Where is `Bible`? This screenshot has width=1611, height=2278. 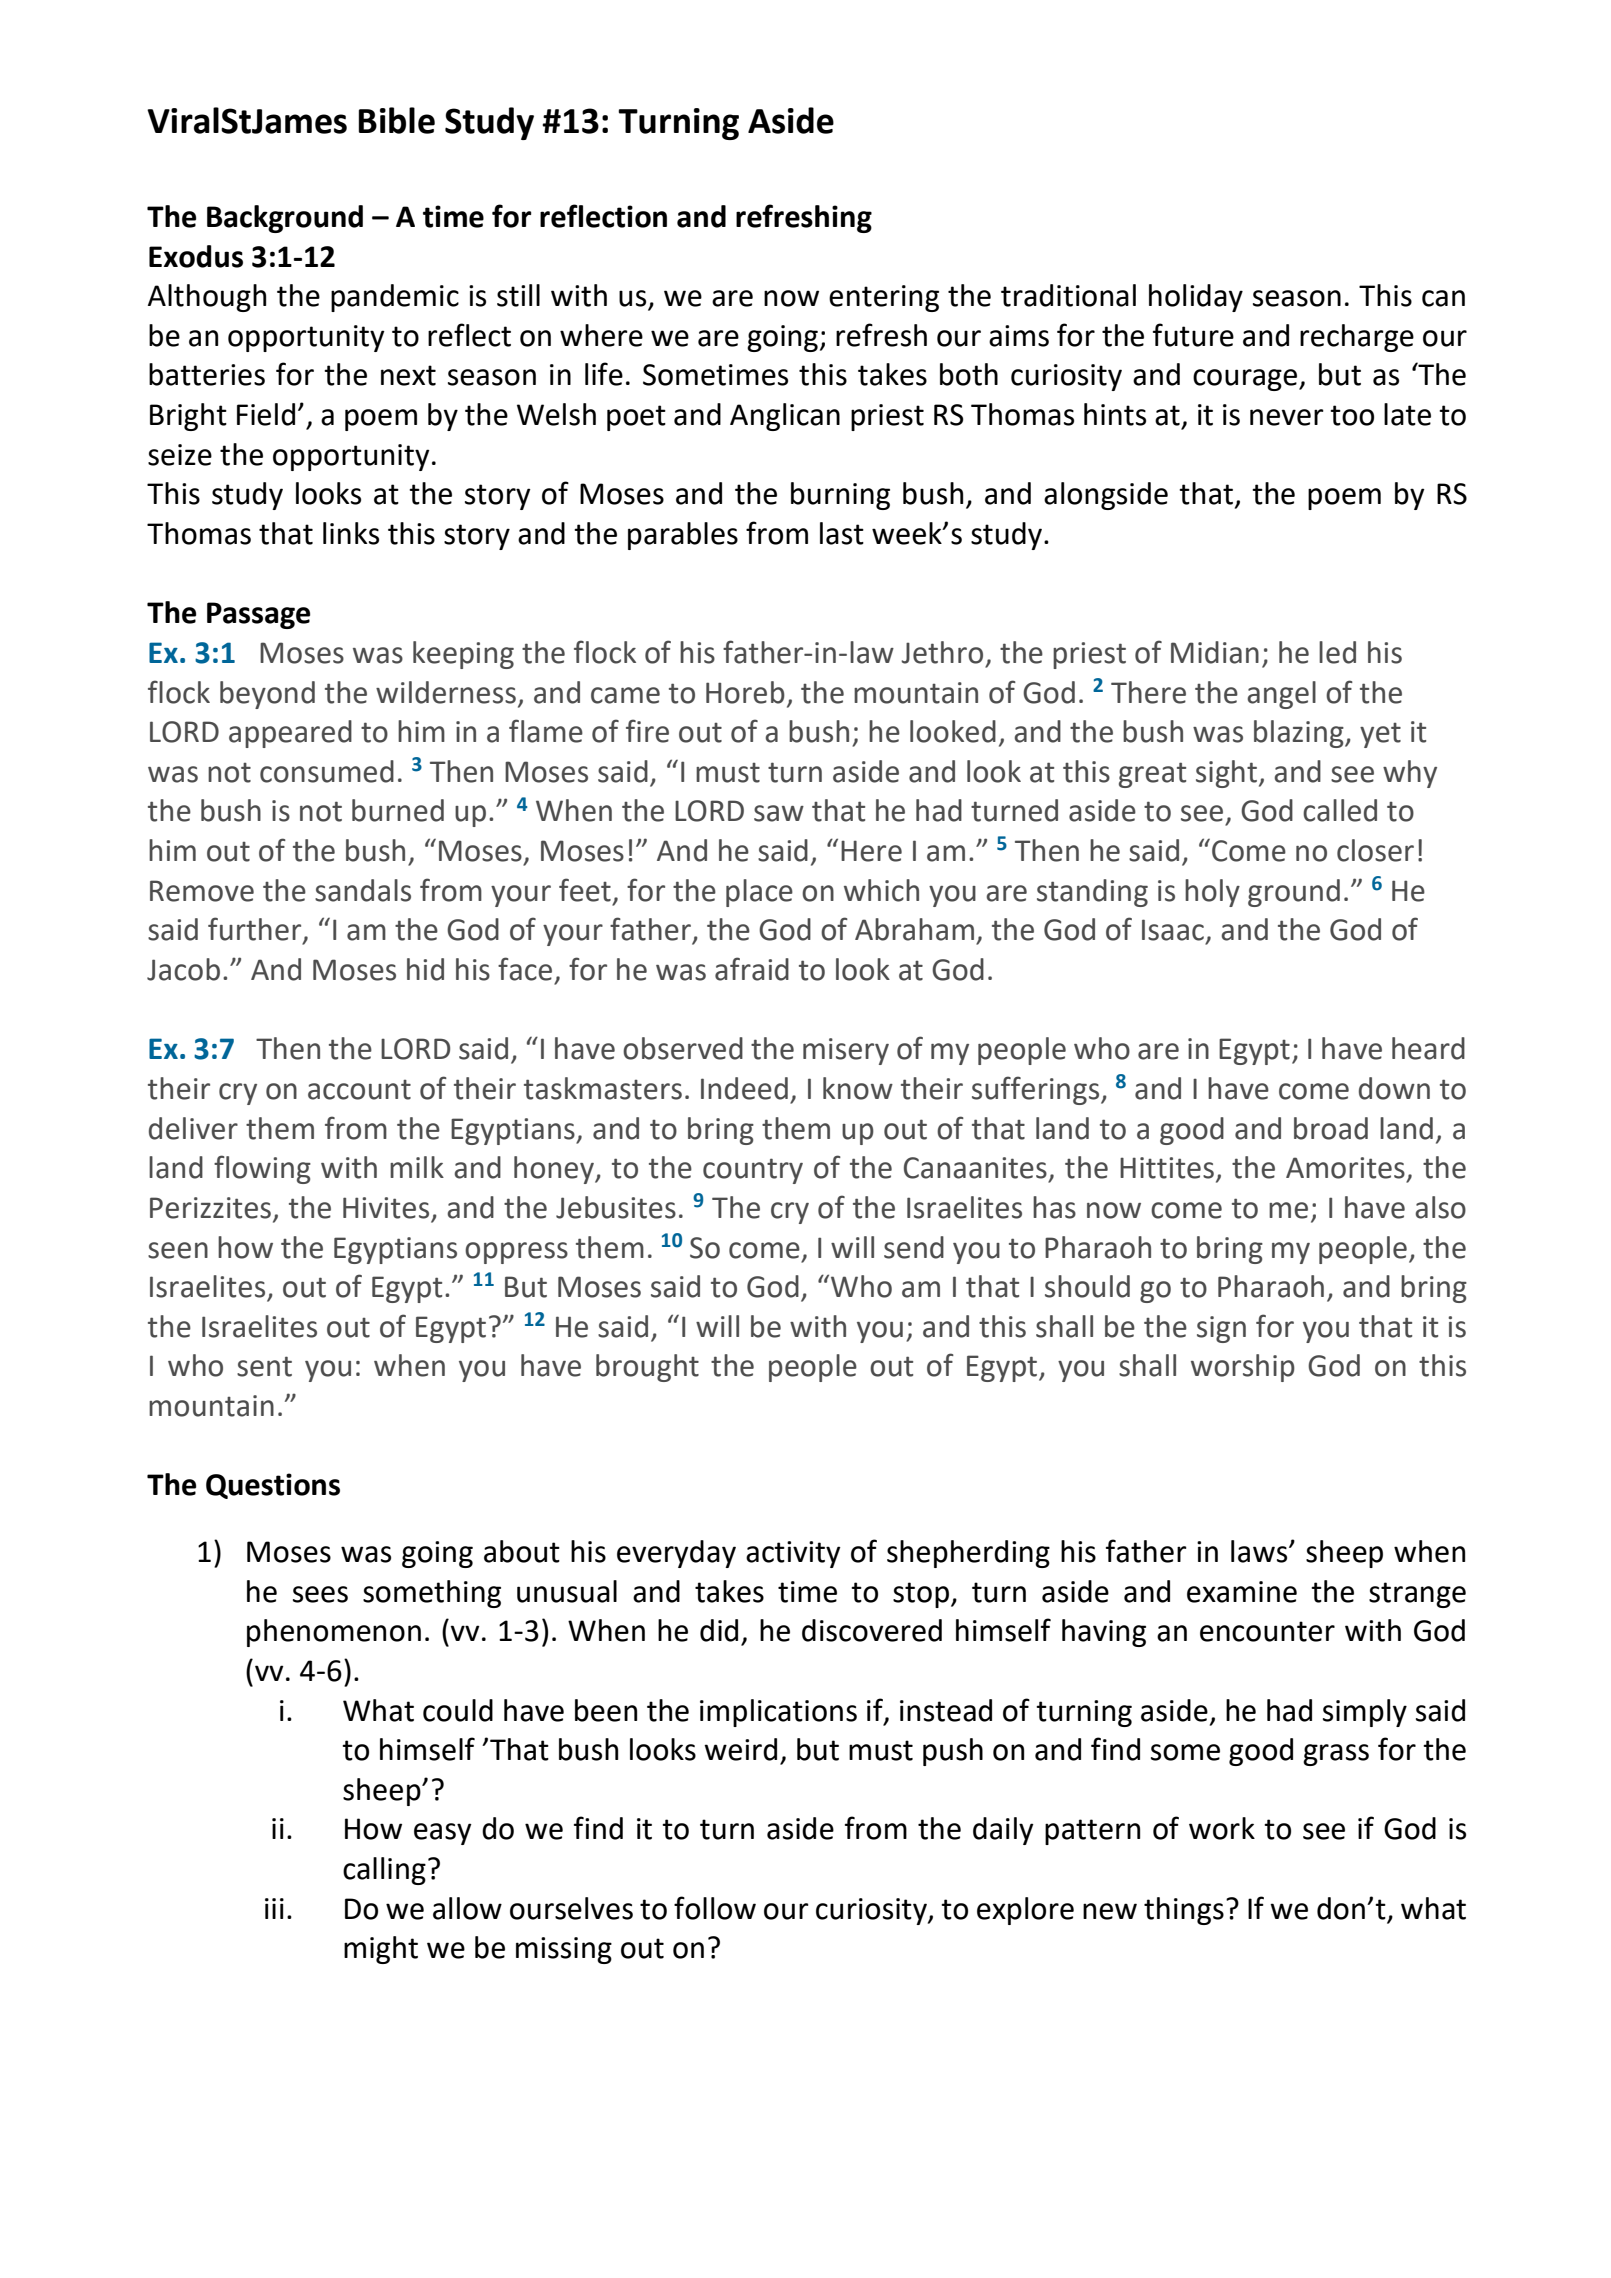
Bible is located at coordinates (397, 120).
